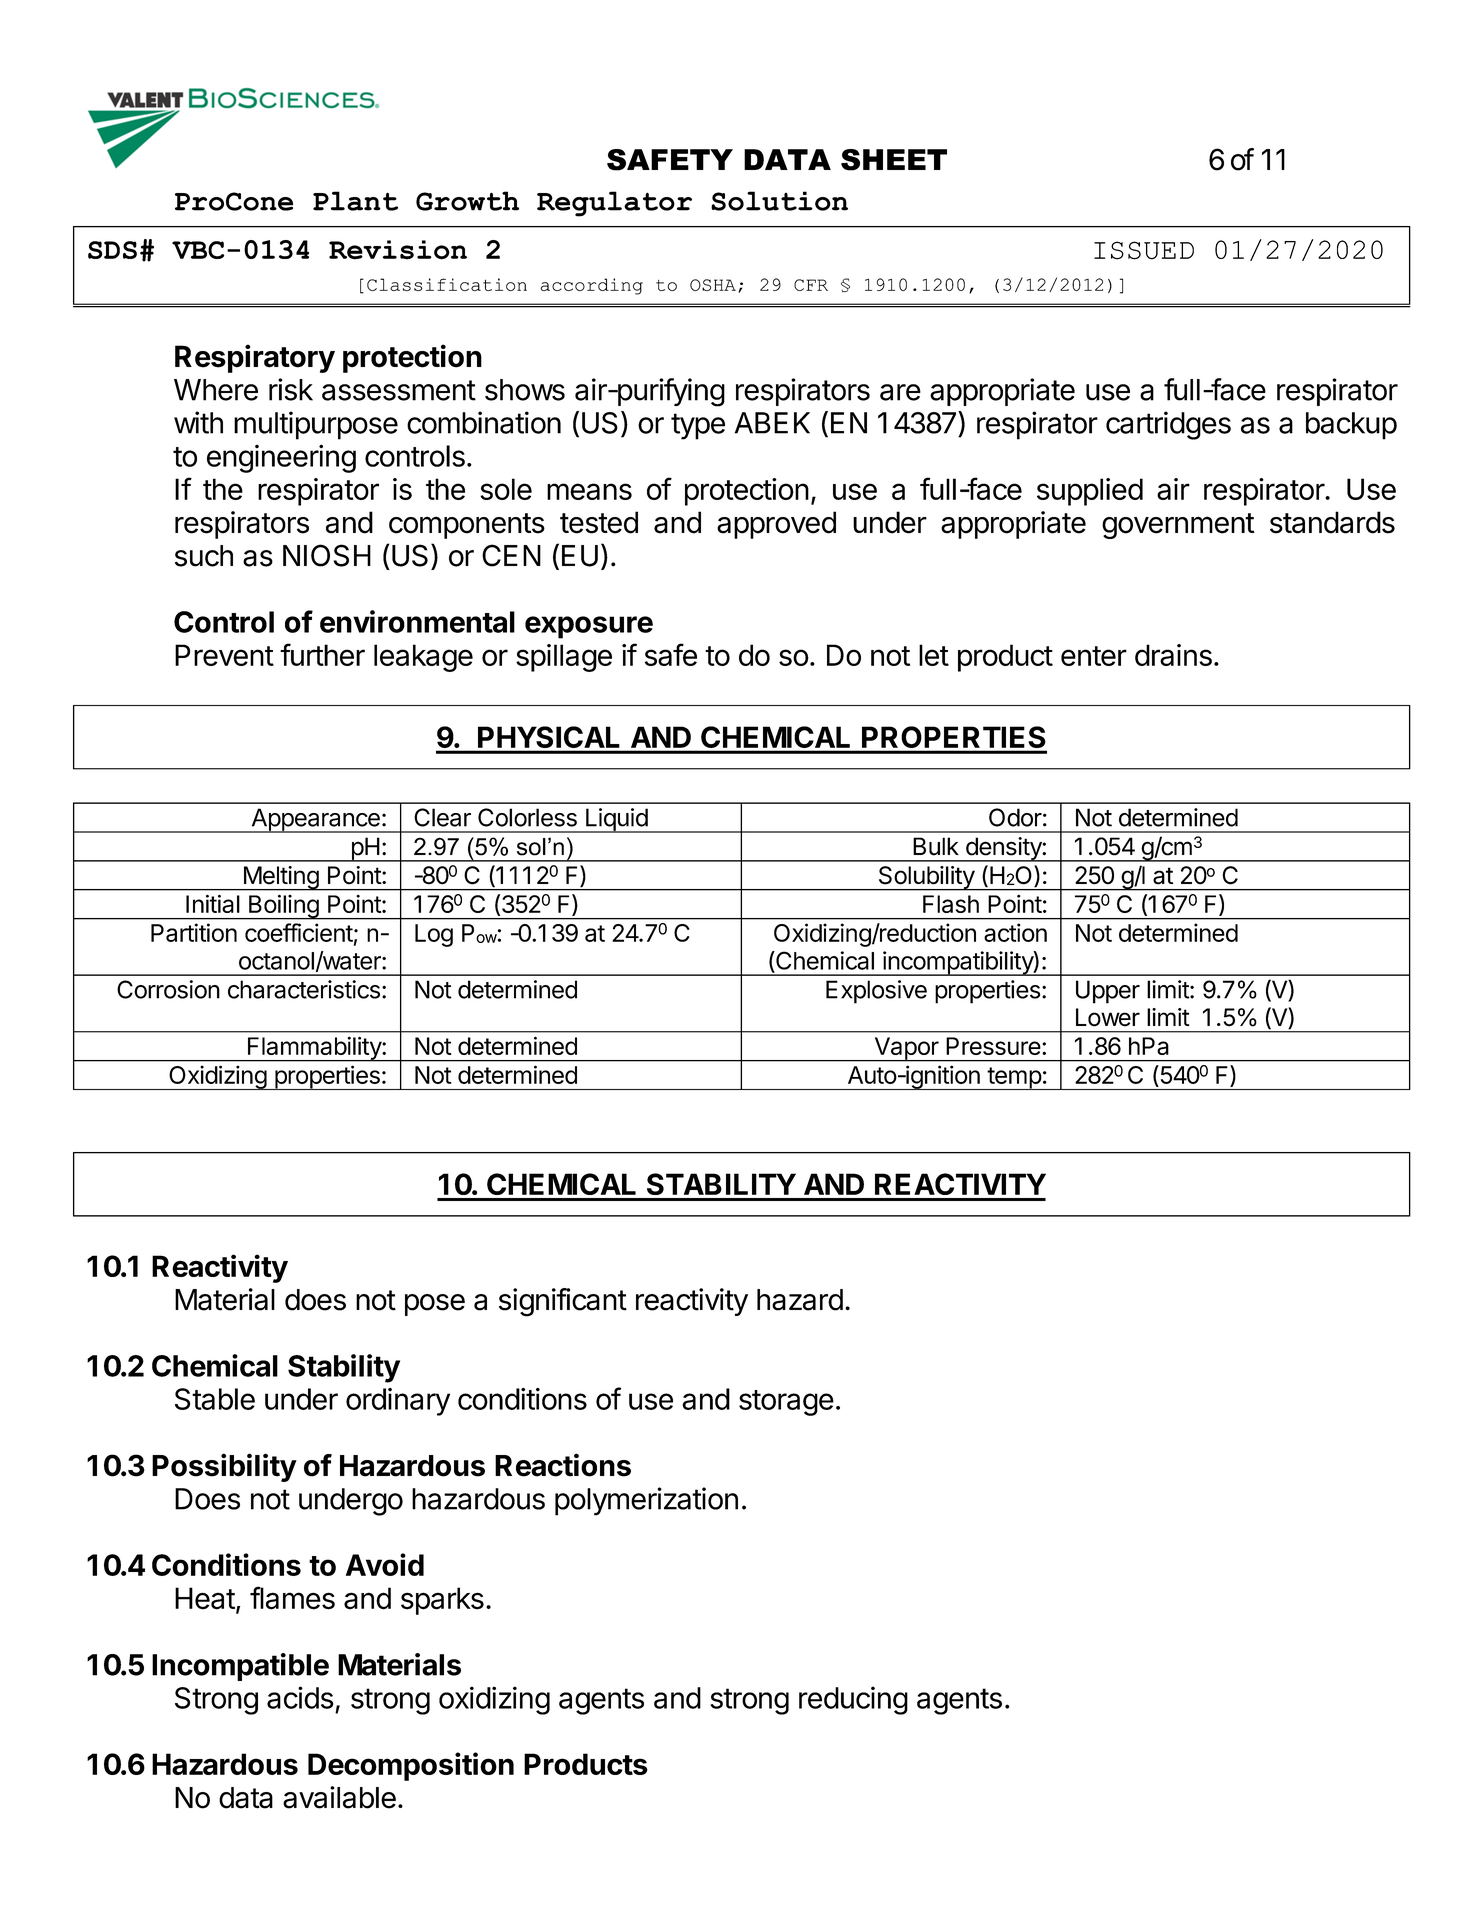  I want to click on Possibility, so click(224, 1467).
